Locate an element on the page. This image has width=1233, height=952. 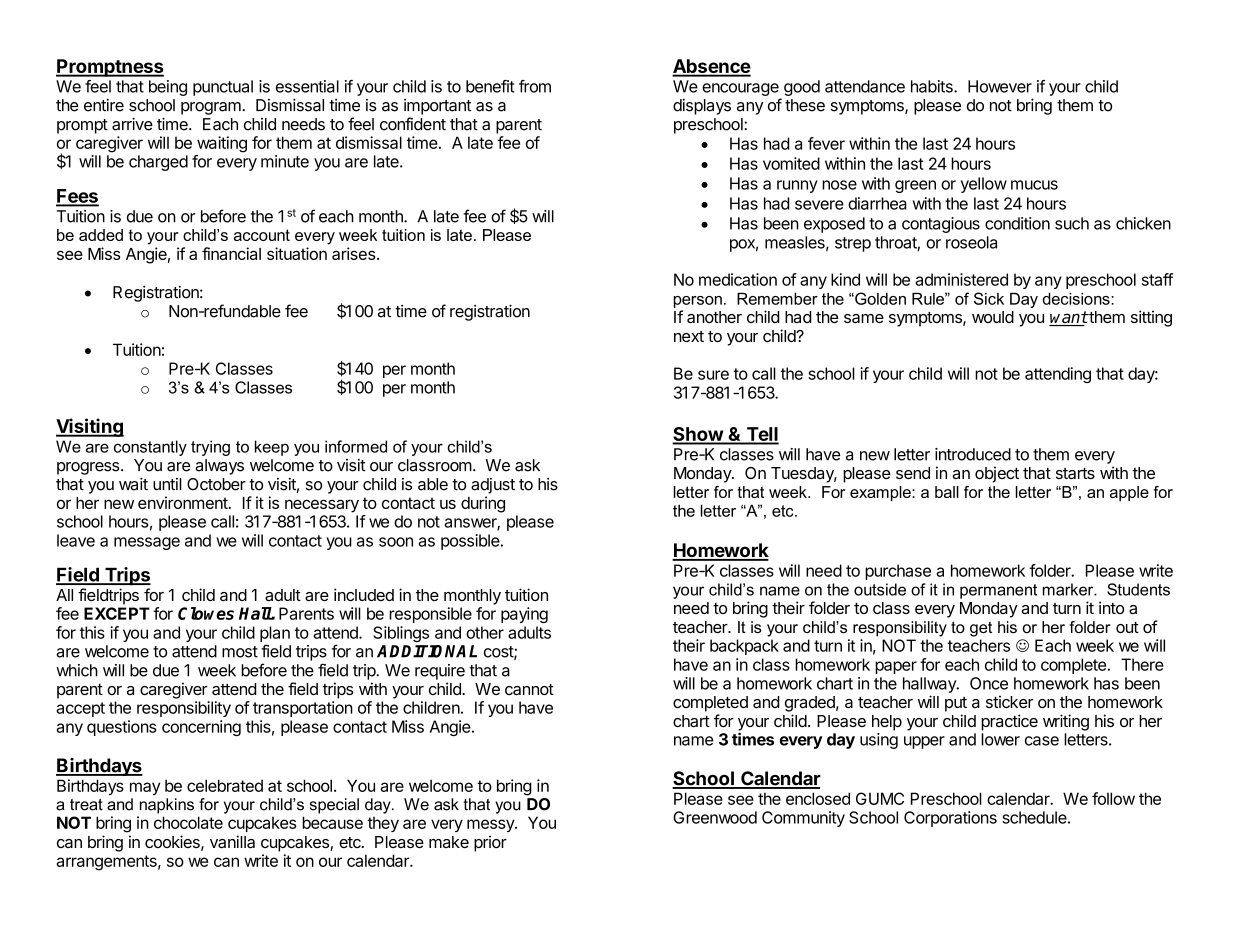
get is located at coordinates (981, 629).
